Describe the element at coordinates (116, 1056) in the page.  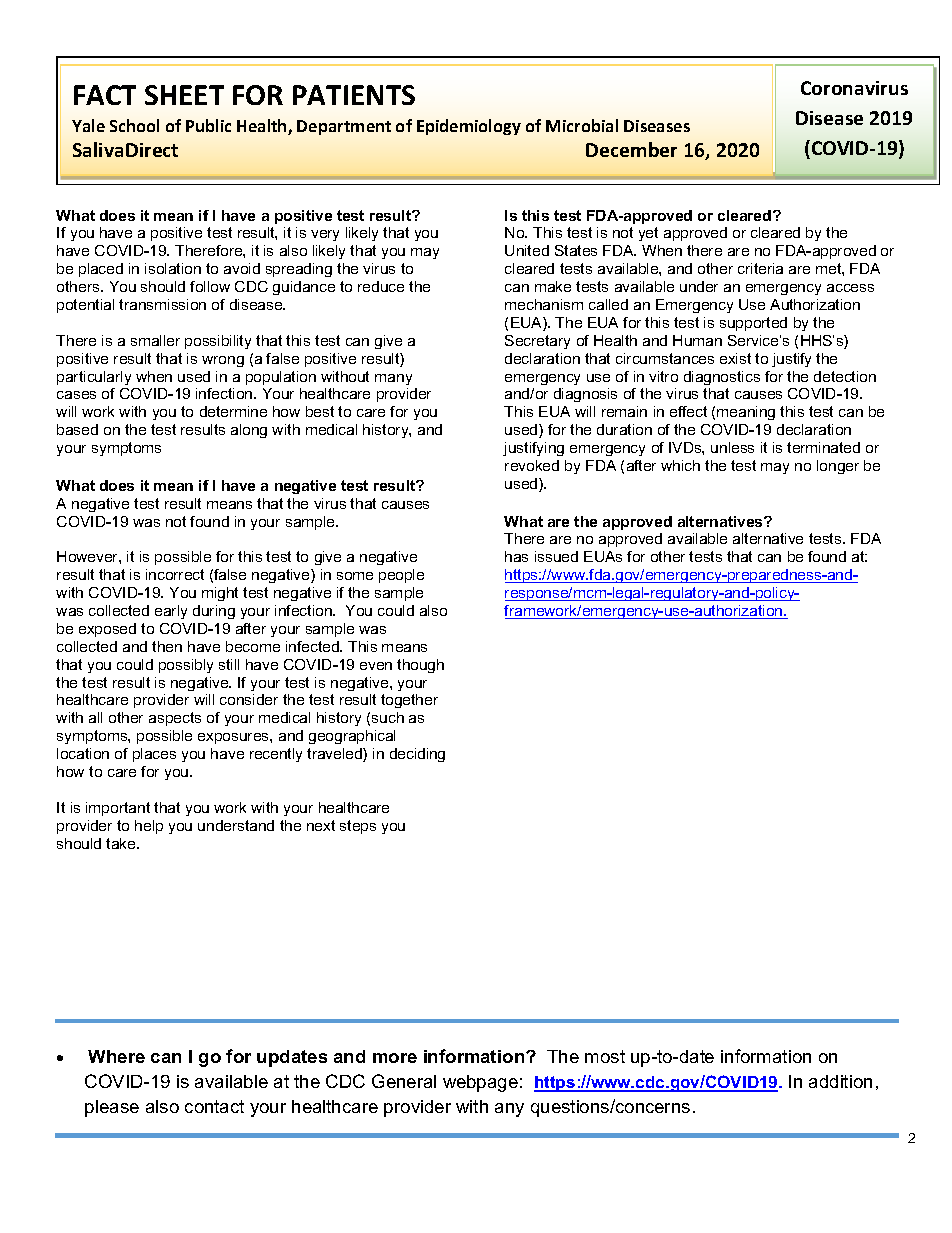
I see `Where` at that location.
